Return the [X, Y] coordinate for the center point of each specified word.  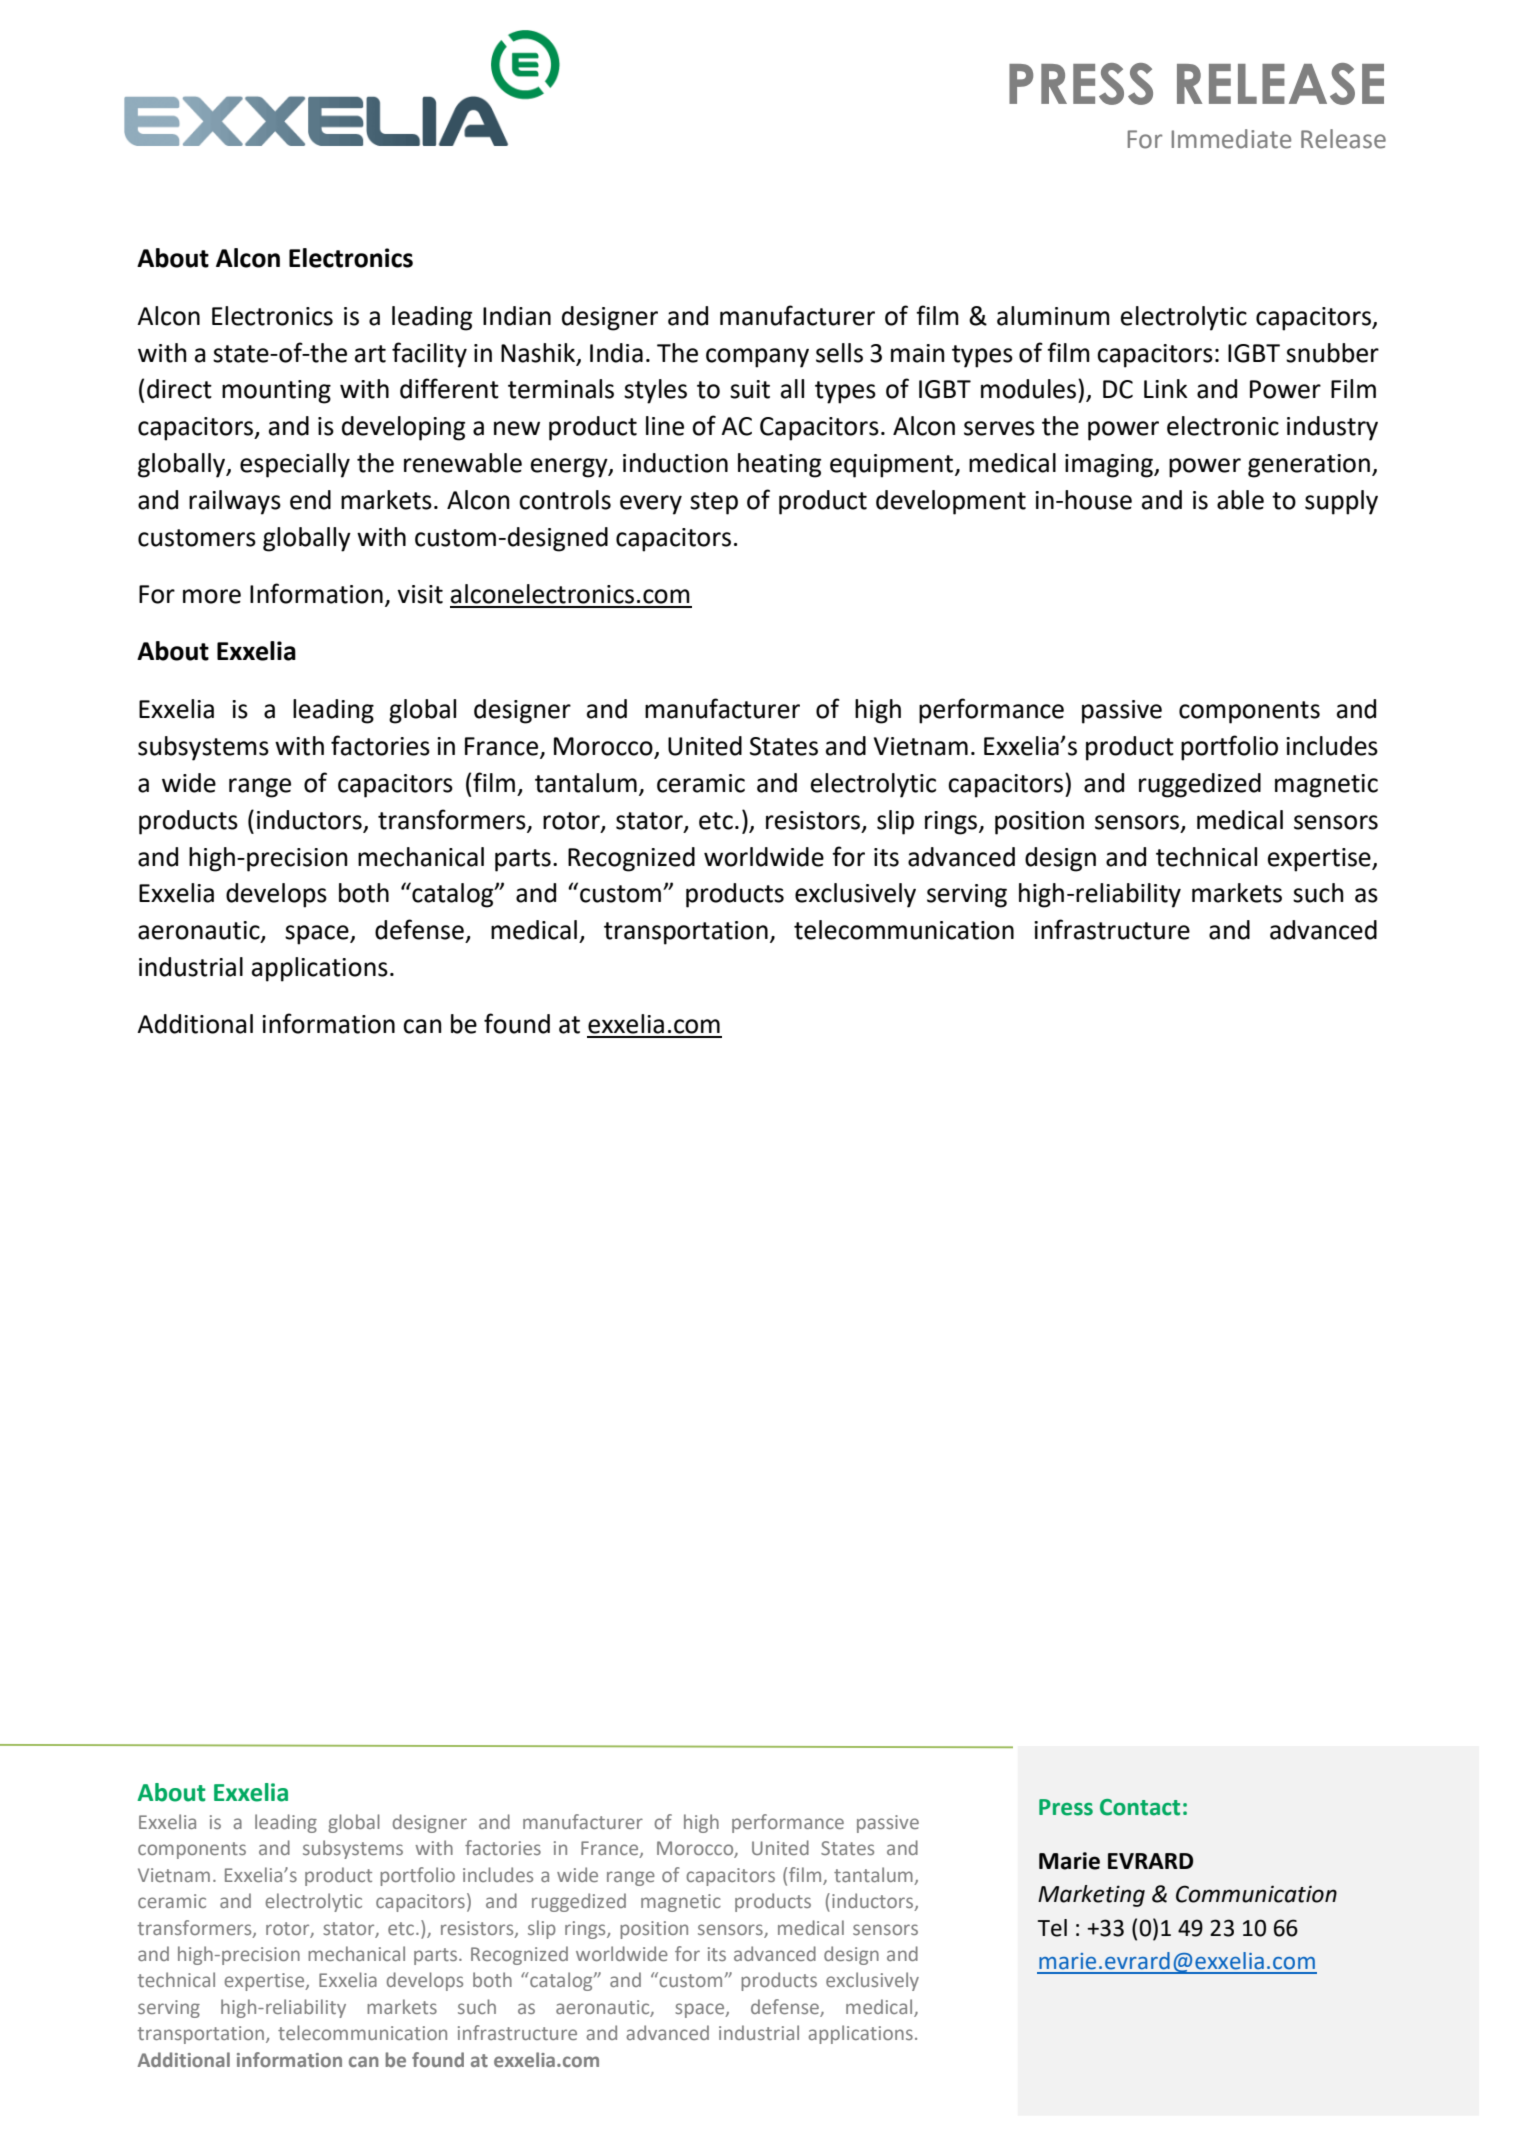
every [651, 505]
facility [429, 355]
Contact [1140, 1807]
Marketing [1091, 1896]
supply [1341, 502]
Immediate [1231, 139]
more [212, 596]
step [714, 503]
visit [420, 594]
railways [235, 502]
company [757, 358]
